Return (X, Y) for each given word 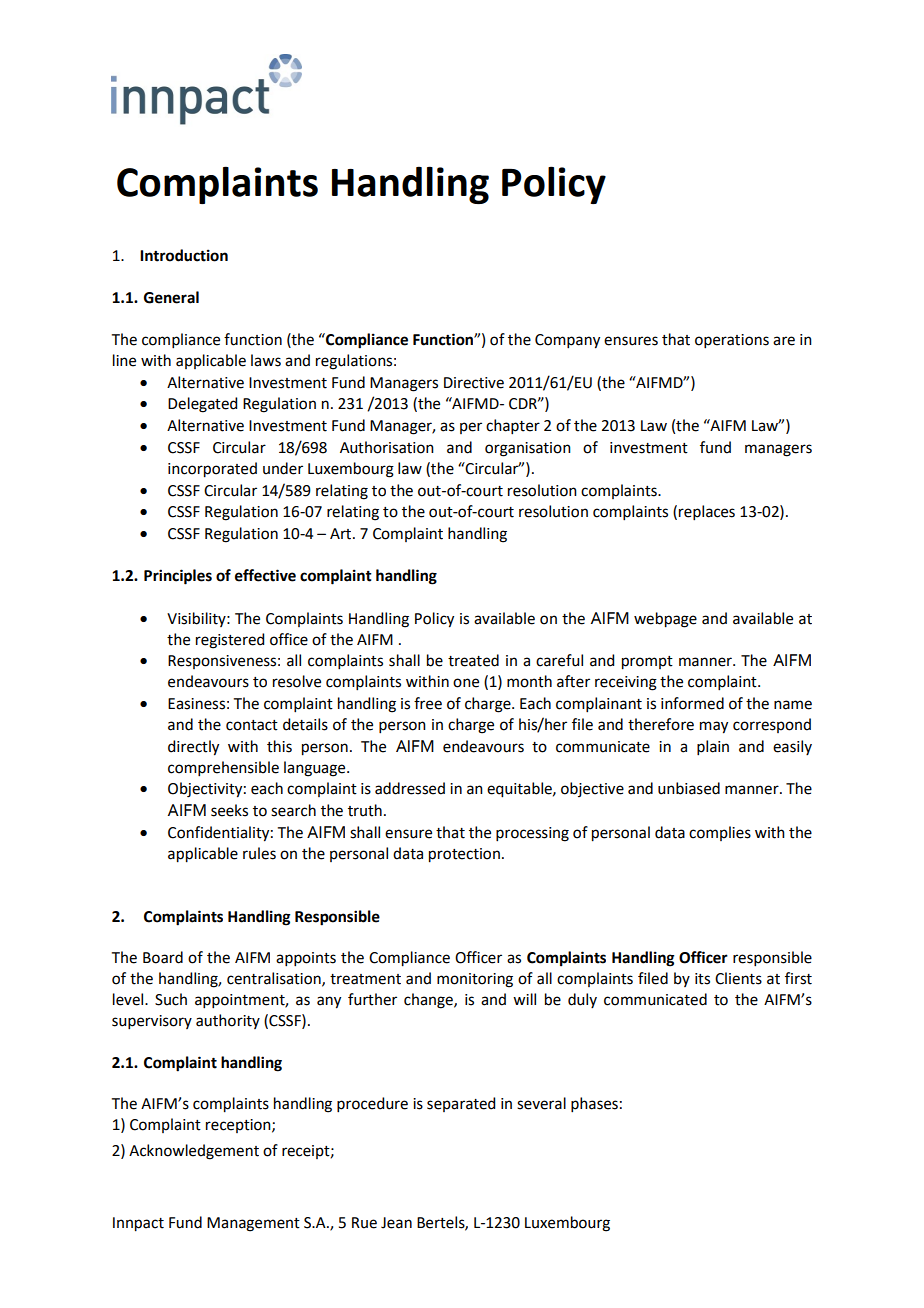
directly (193, 748)
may (714, 727)
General (171, 297)
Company (567, 341)
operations (732, 341)
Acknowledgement (194, 1152)
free (428, 703)
